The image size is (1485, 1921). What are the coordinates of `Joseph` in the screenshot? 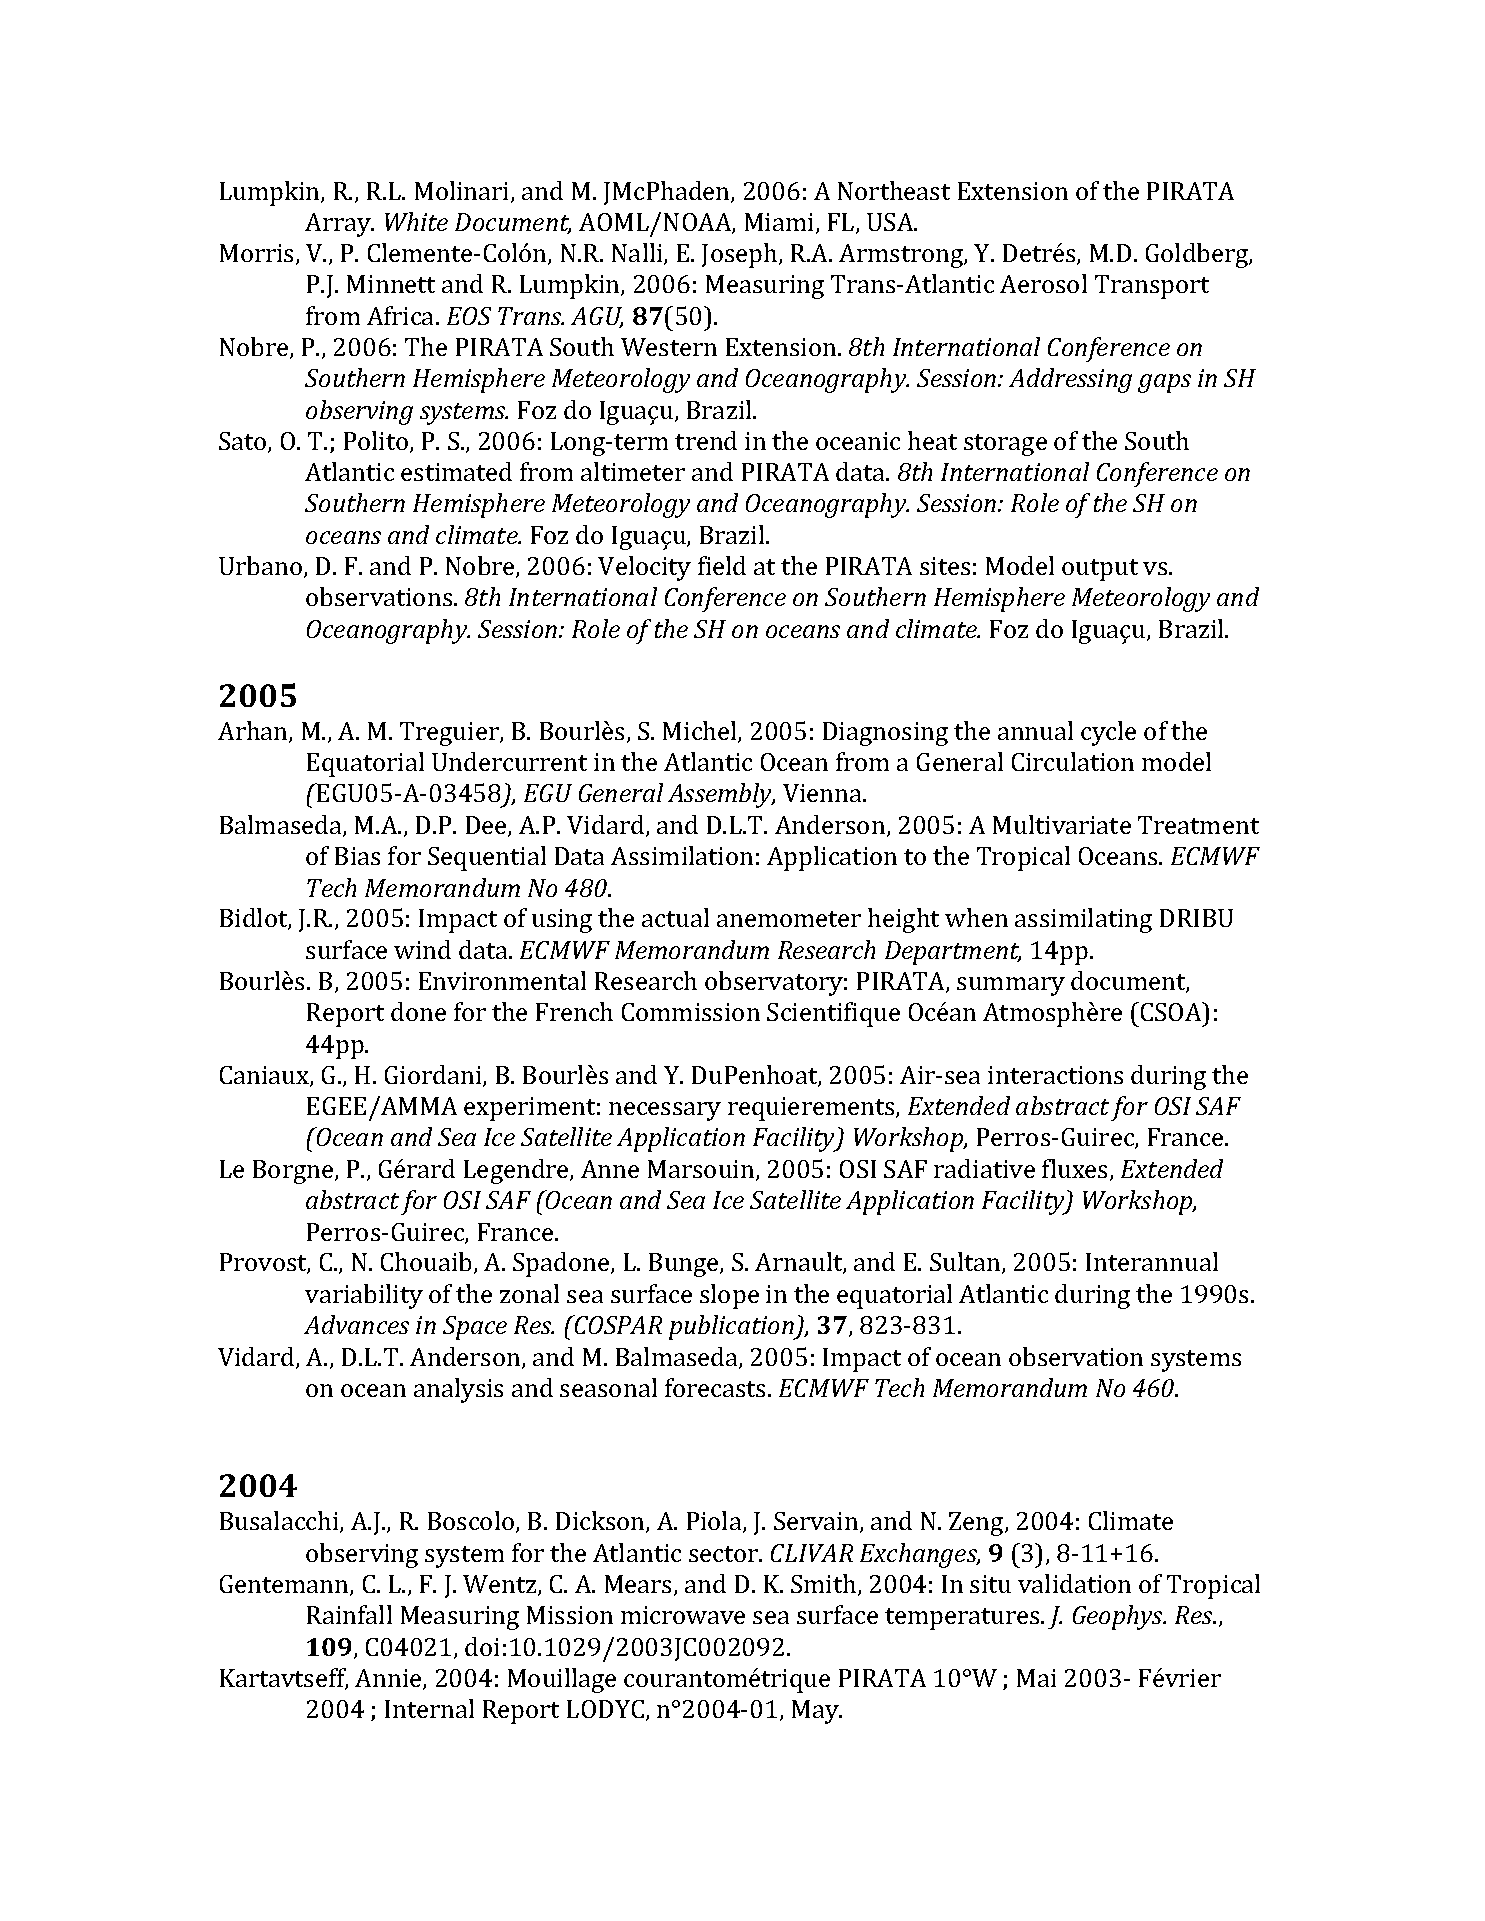 It's located at (741, 255).
